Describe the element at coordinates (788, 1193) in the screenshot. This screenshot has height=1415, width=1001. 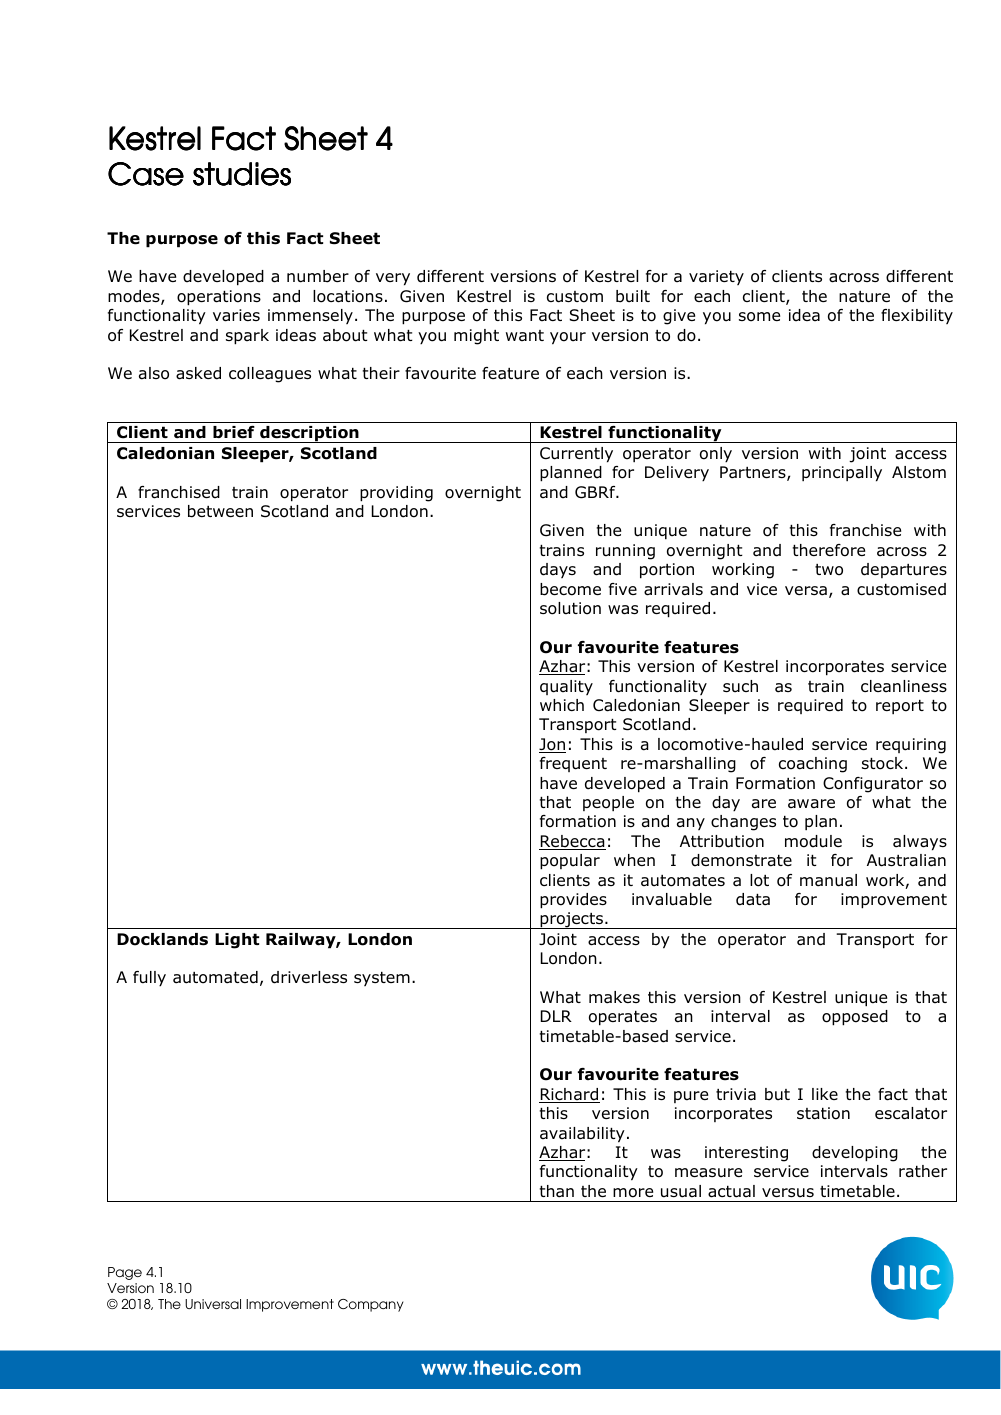
I see `versus` at that location.
